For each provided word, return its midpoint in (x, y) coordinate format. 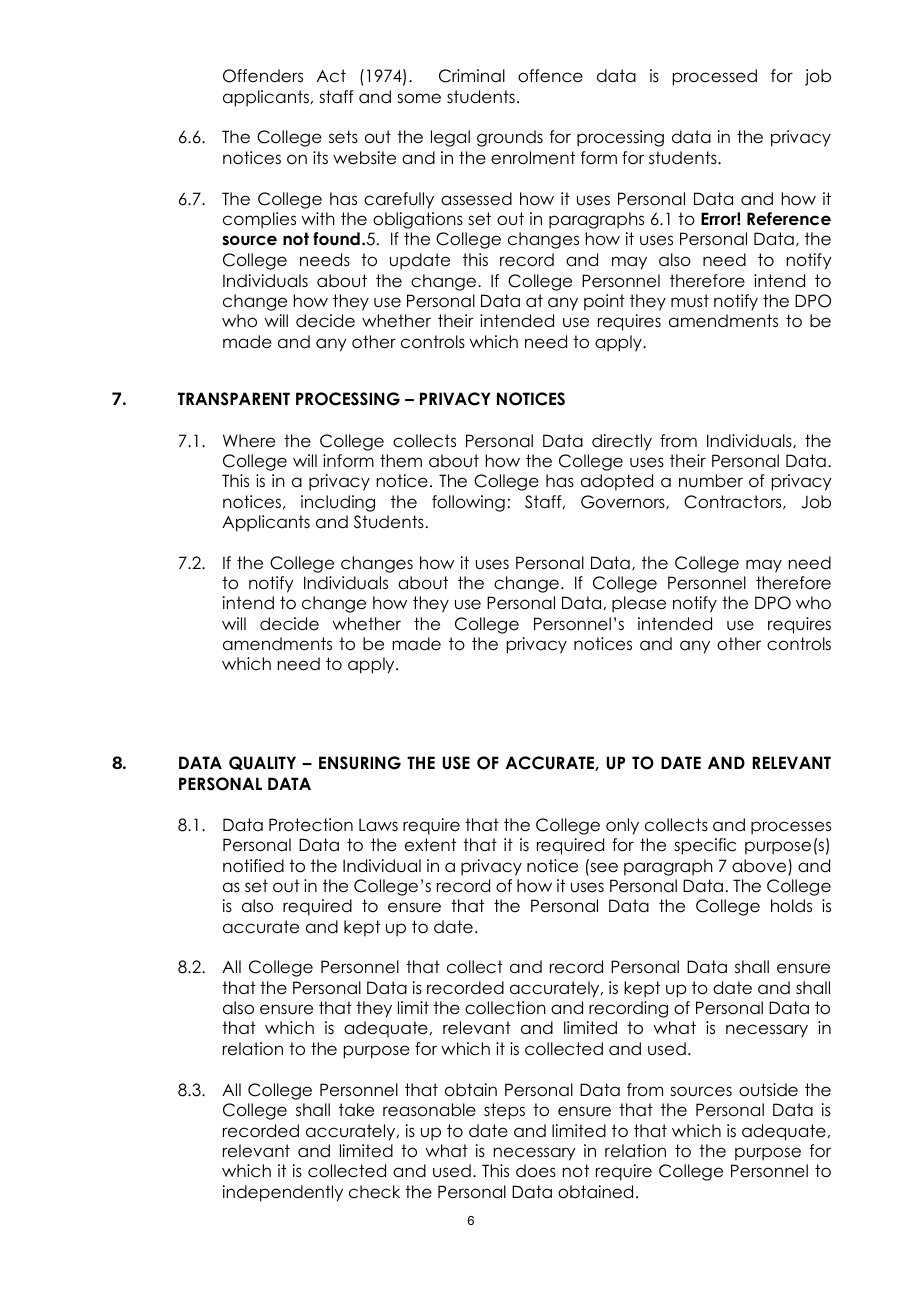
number (711, 481)
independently (283, 1193)
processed (715, 77)
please (639, 604)
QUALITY (262, 763)
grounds (510, 138)
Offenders (263, 76)
